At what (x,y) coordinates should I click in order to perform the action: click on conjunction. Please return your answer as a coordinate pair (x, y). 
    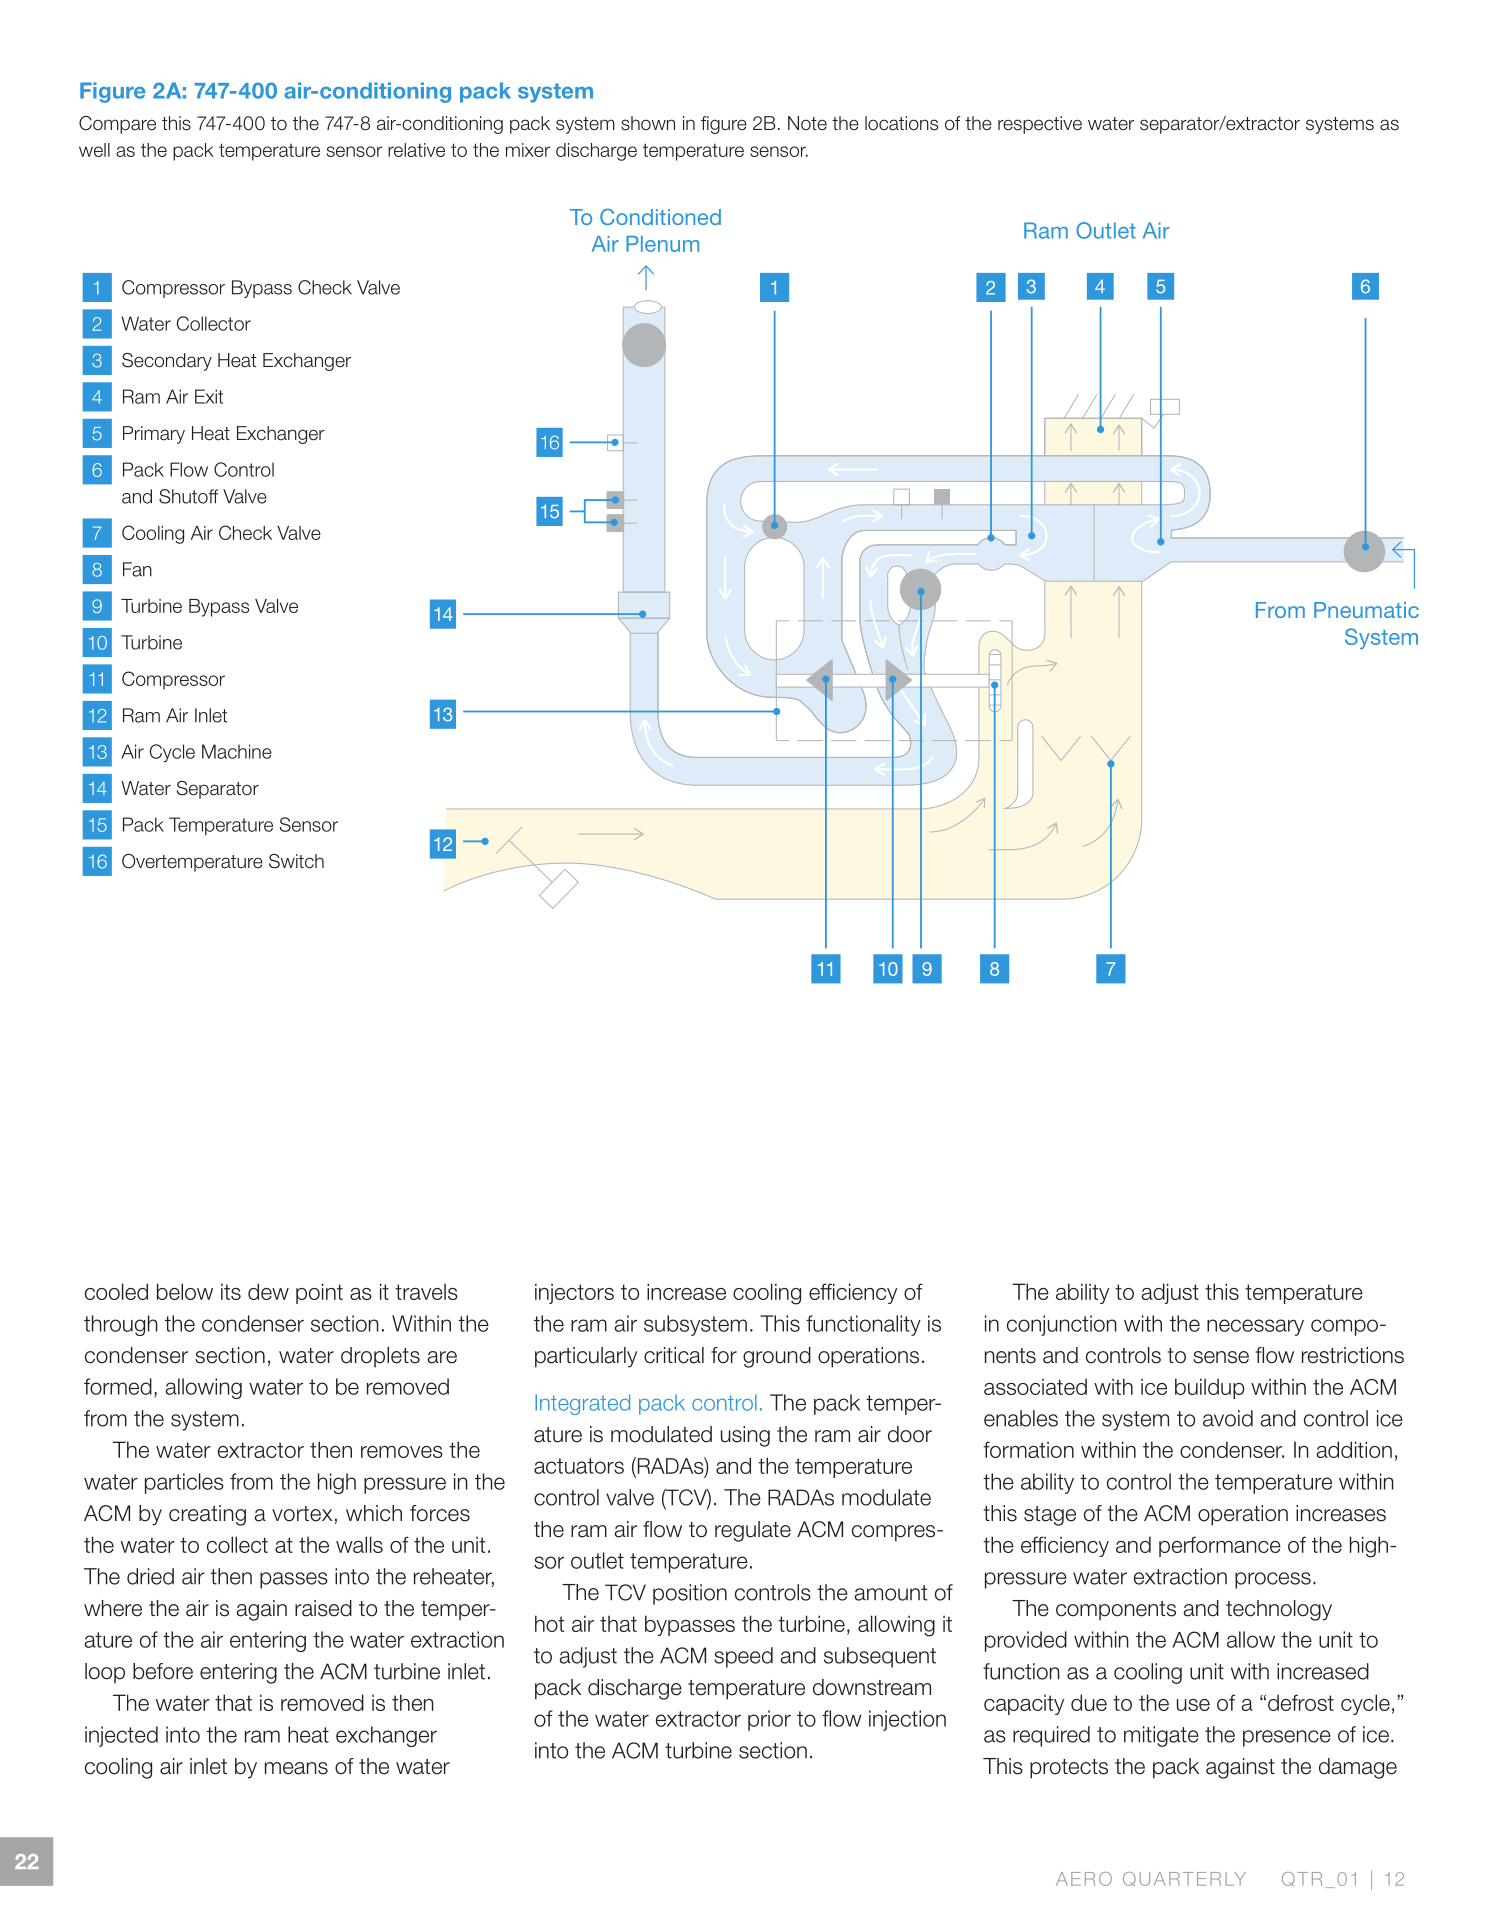
    Looking at the image, I should click on (1062, 1325).
